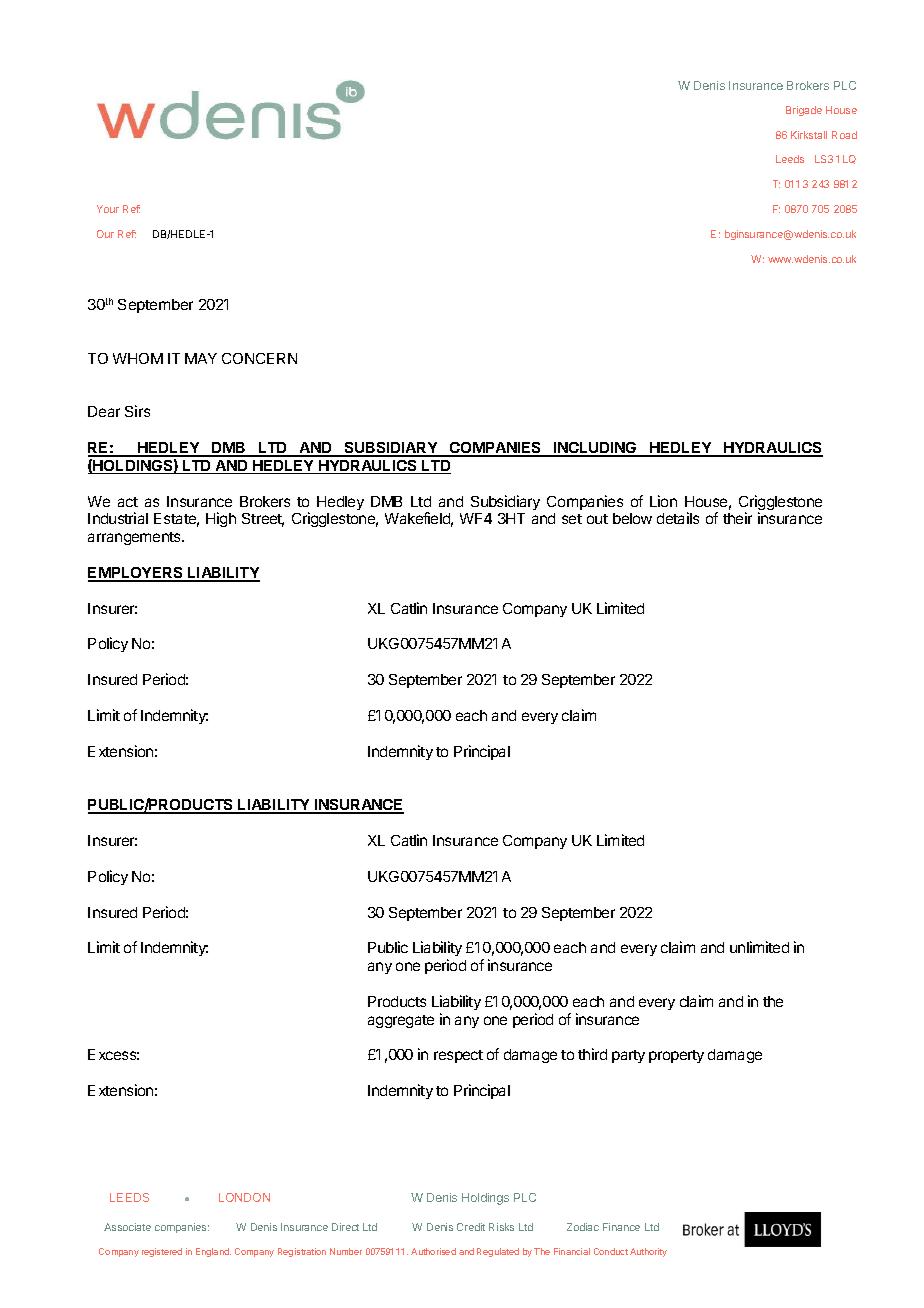  I want to click on Road, so click(844, 135).
